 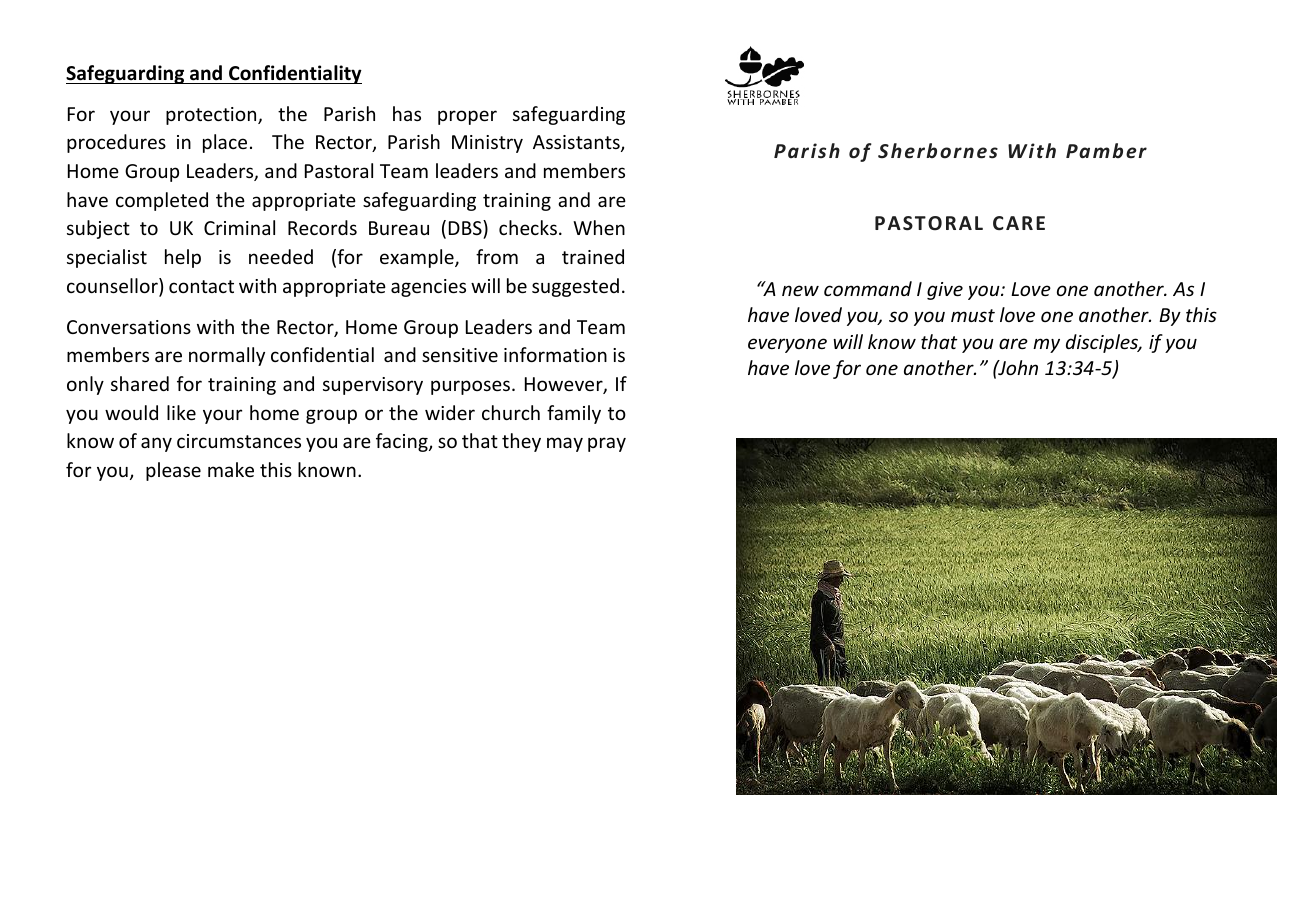 I want to click on suggested, so click(x=575, y=287).
